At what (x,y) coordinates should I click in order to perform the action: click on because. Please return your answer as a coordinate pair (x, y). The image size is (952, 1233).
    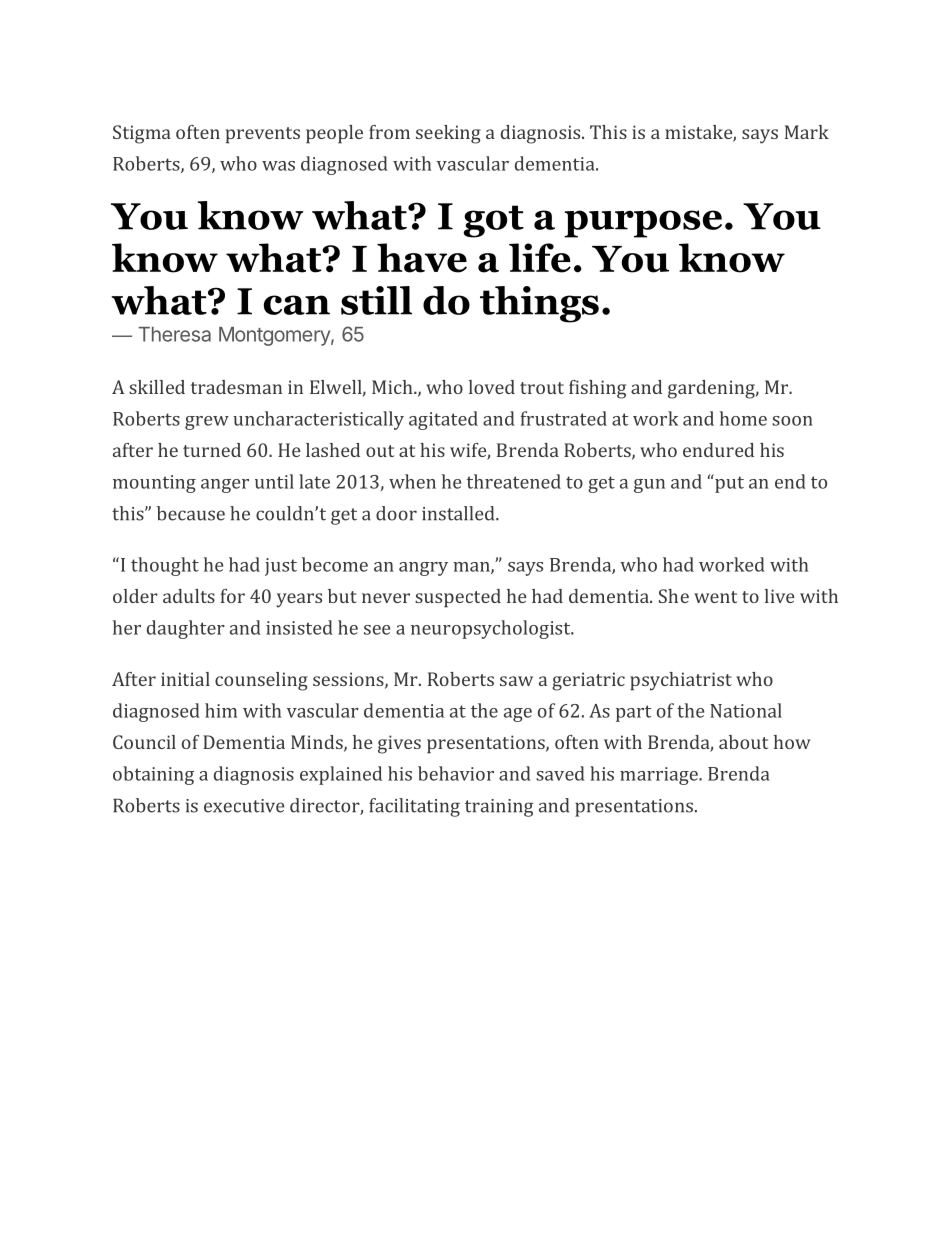
    Looking at the image, I should click on (191, 513).
